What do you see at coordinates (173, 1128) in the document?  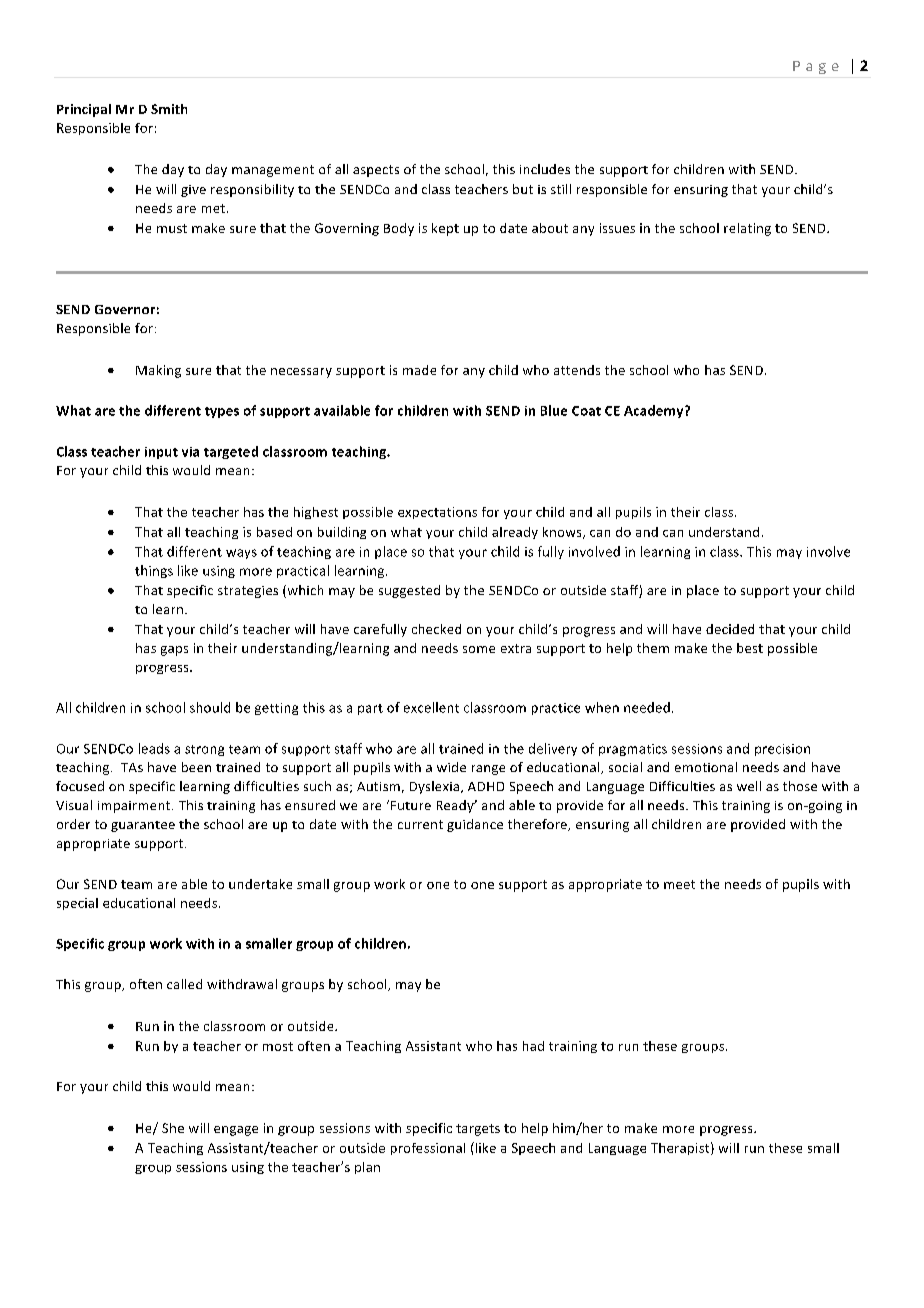 I see `She` at bounding box center [173, 1128].
